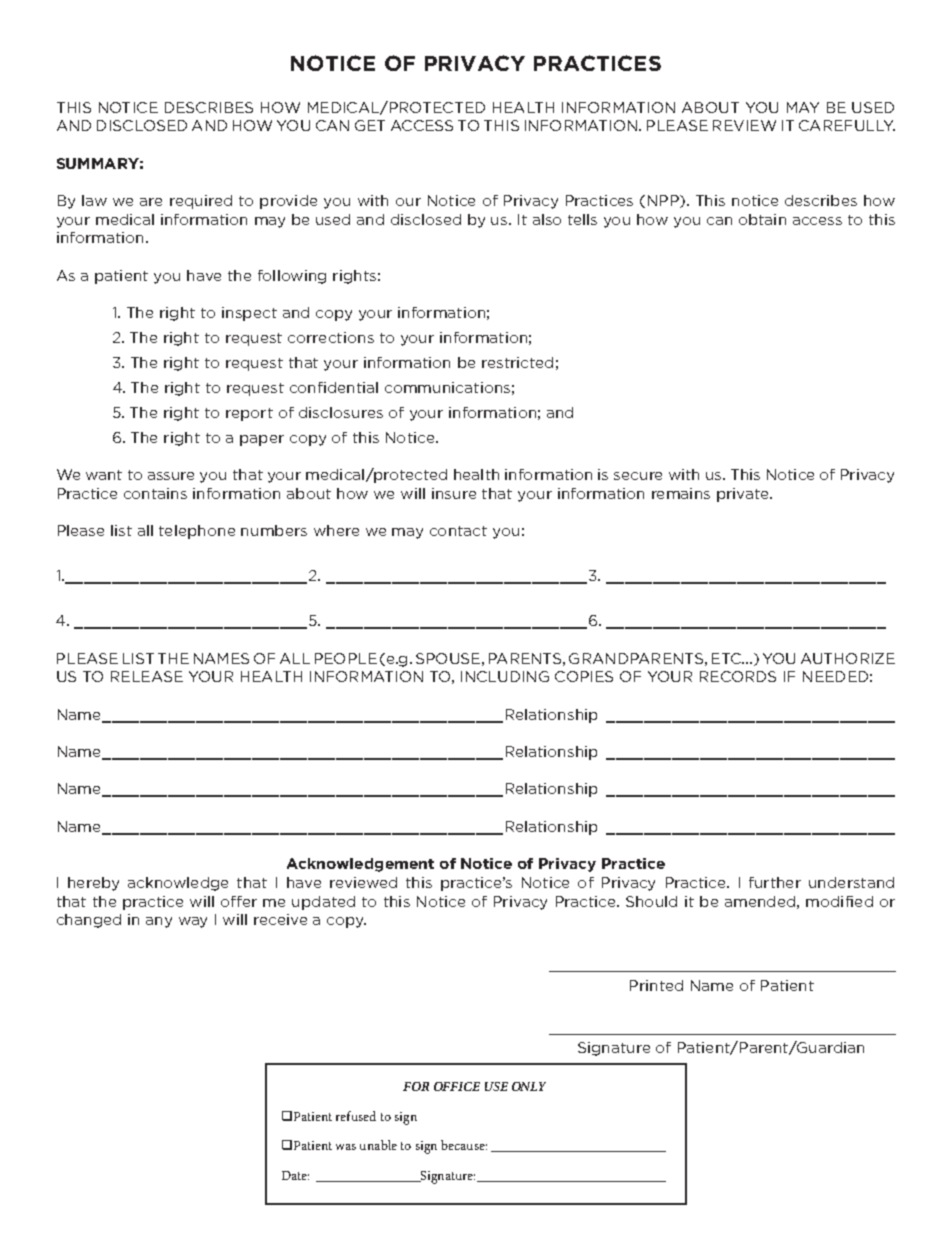 The height and width of the image is (1233, 952). I want to click on insure, so click(454, 493).
